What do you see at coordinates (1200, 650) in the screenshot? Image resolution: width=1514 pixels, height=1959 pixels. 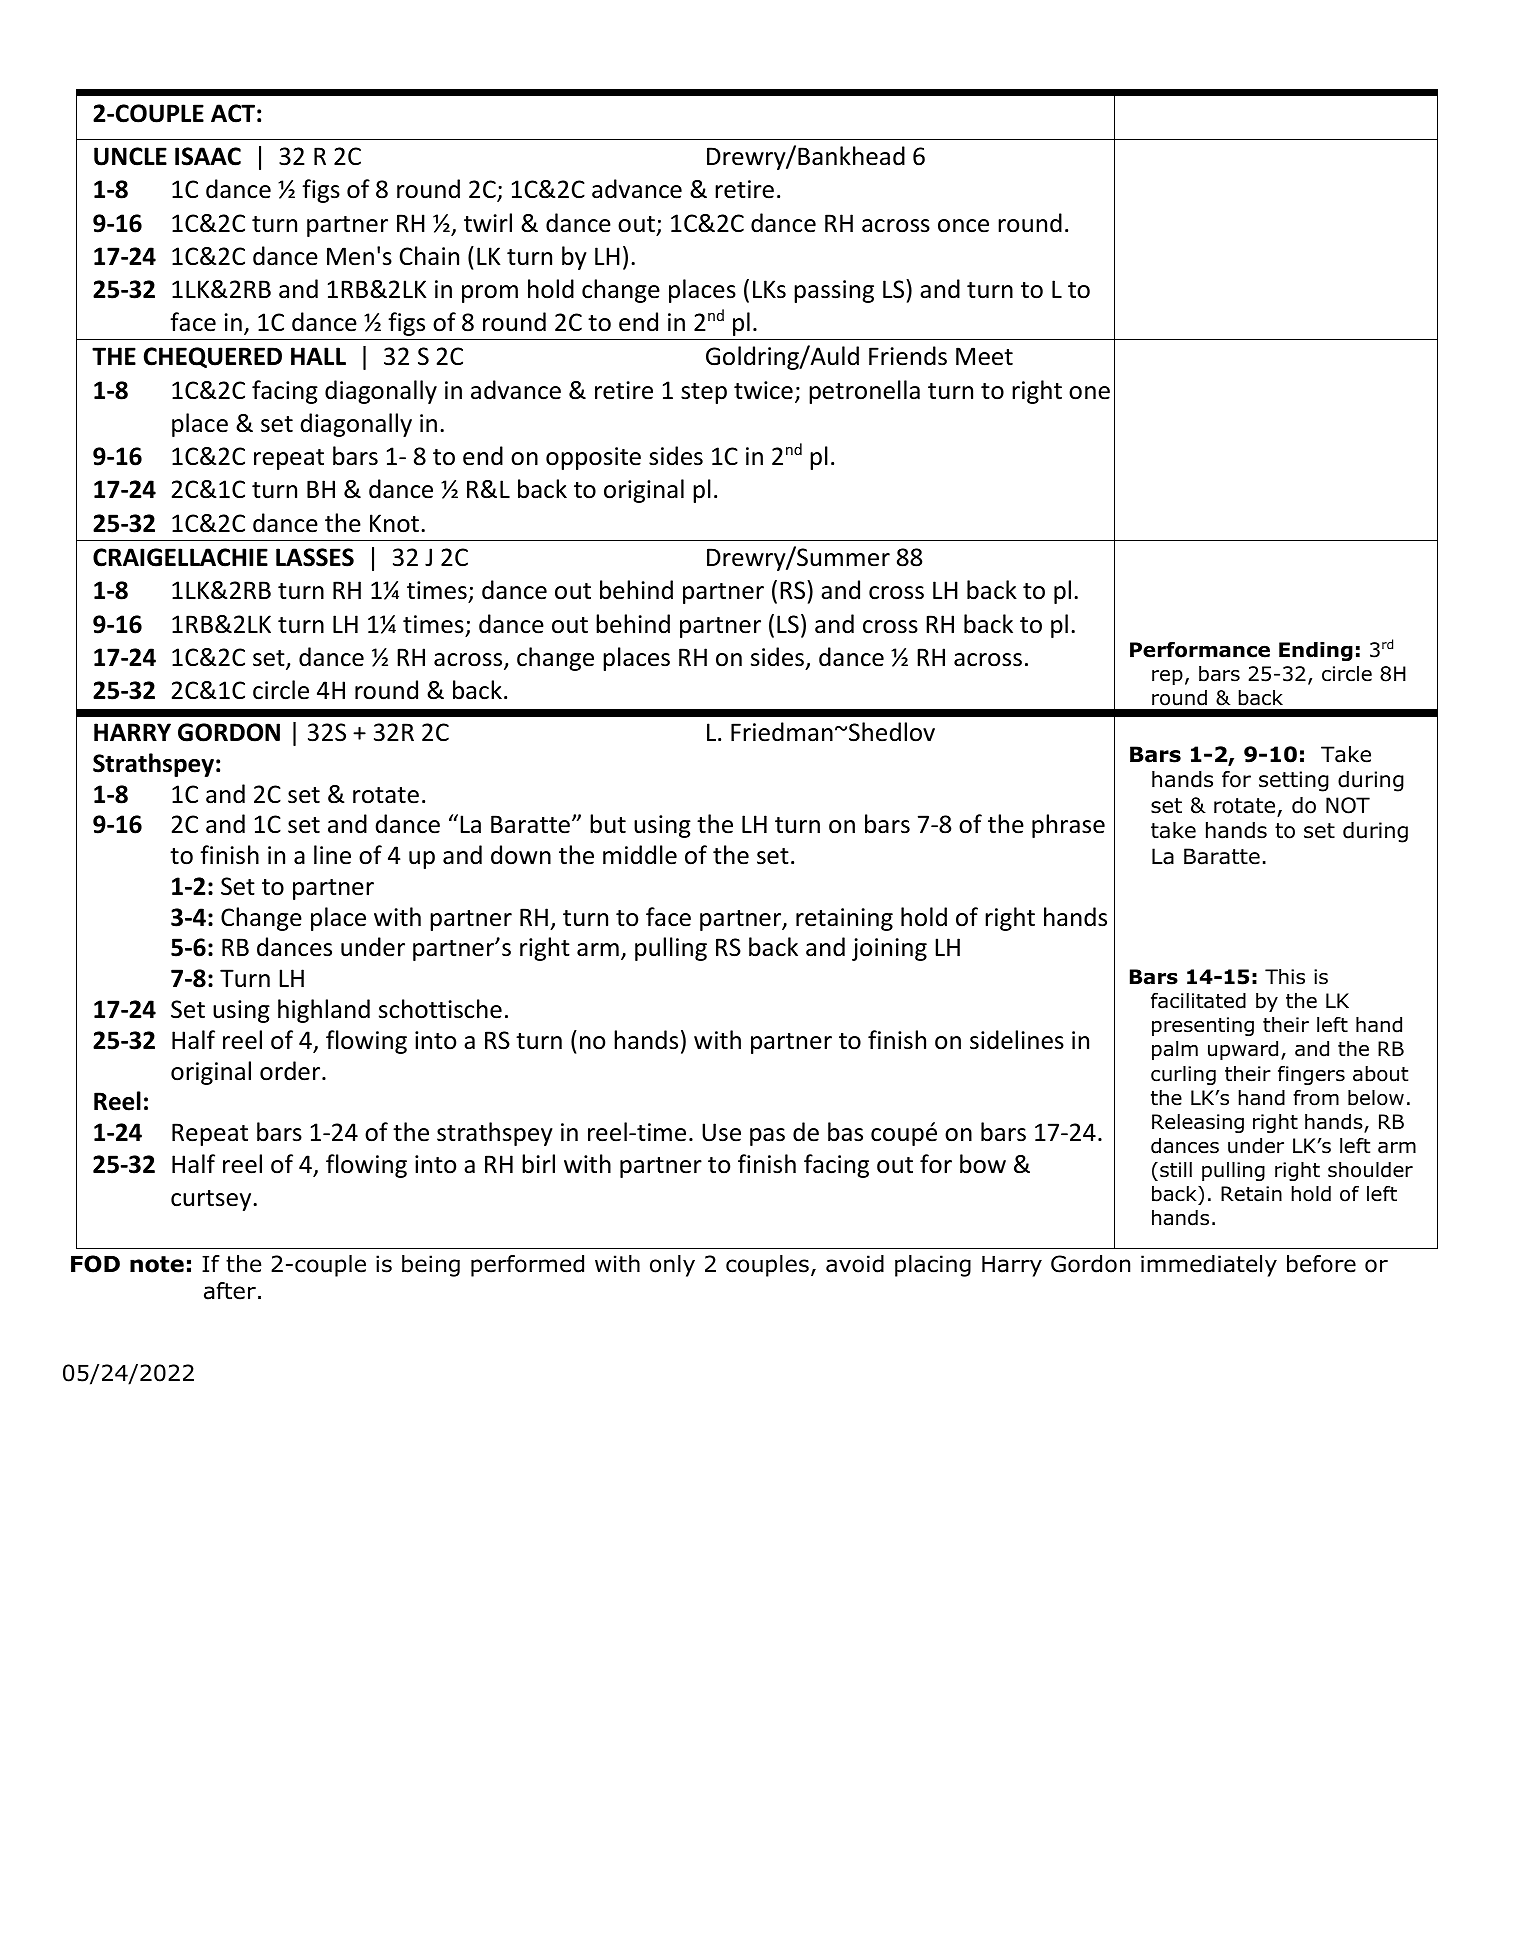 I see `Performance` at bounding box center [1200, 650].
